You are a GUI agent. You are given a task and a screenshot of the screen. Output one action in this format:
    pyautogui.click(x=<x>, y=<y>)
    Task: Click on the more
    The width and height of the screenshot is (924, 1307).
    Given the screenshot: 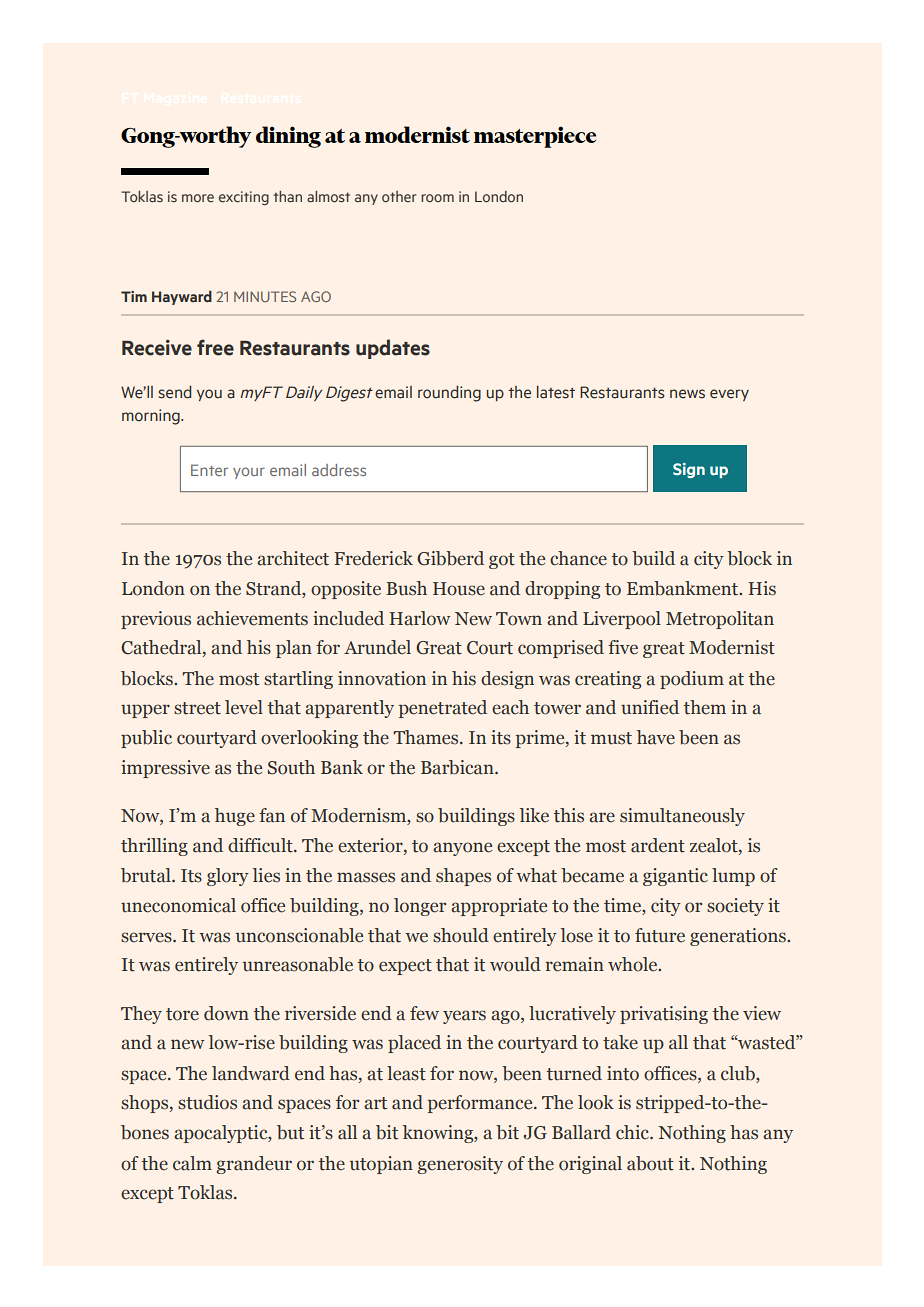 What is the action you would take?
    pyautogui.click(x=198, y=198)
